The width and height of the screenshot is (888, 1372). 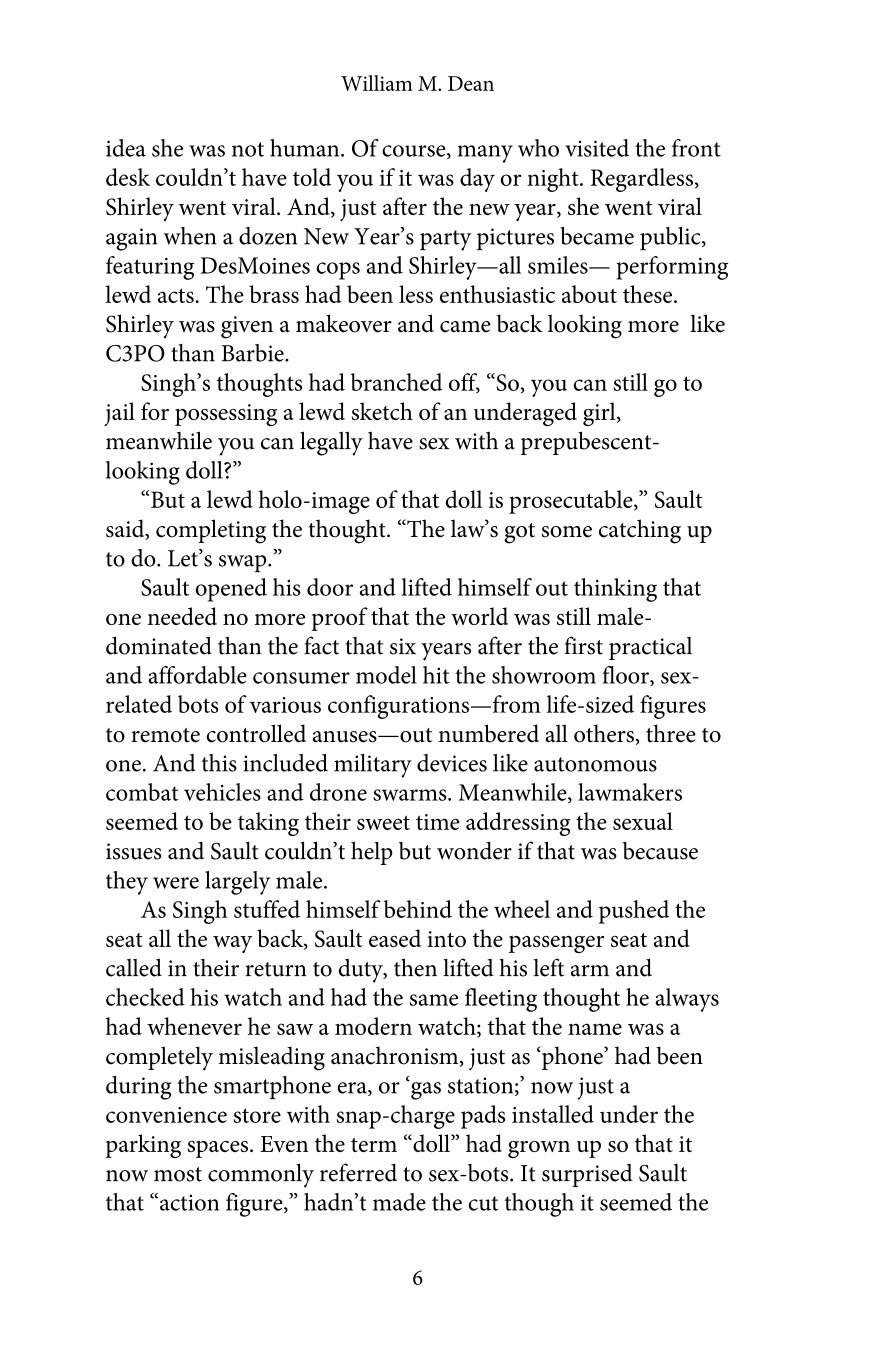 I want to click on visited, so click(x=597, y=148).
